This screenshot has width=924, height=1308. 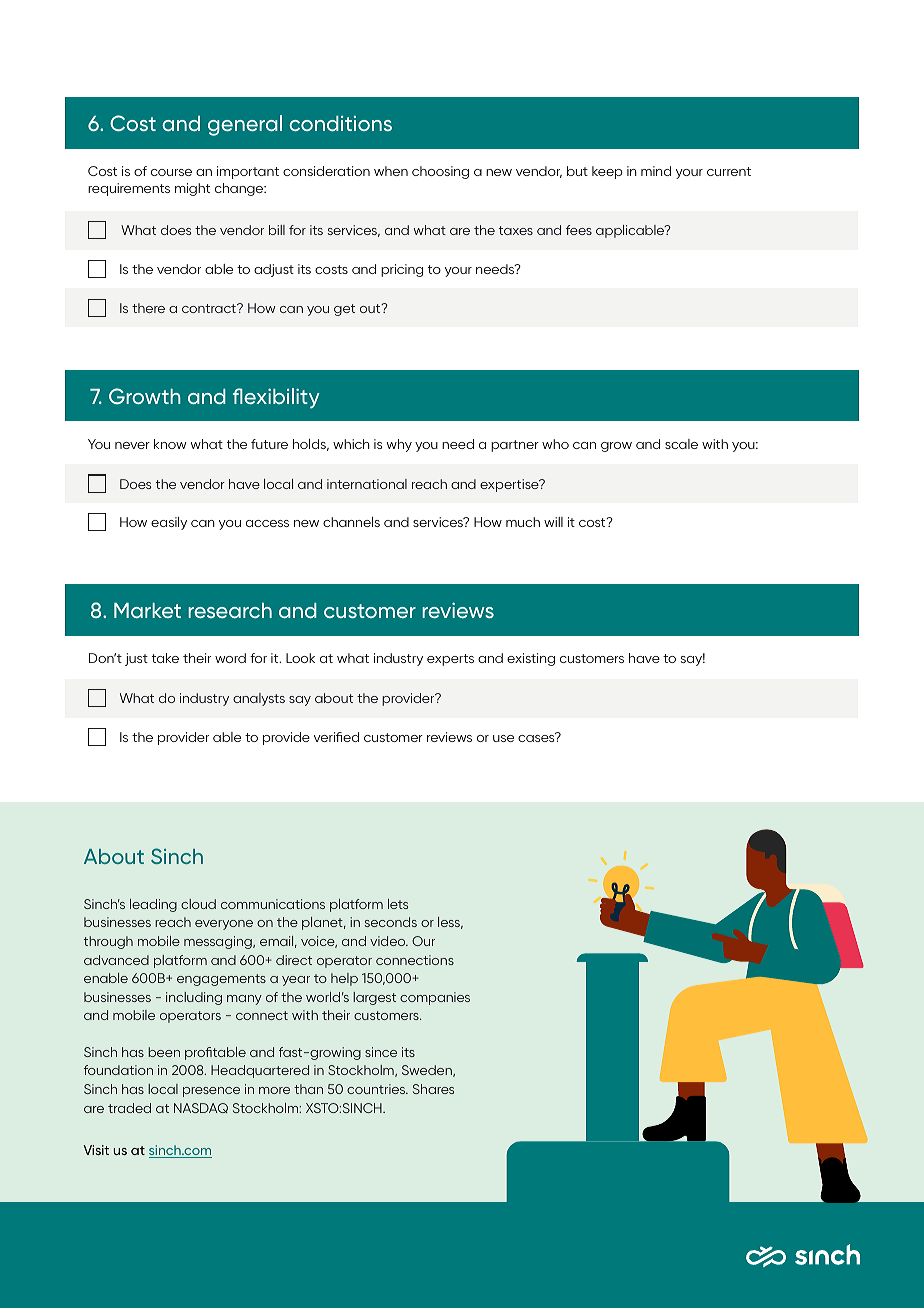 I want to click on when, so click(x=391, y=171).
